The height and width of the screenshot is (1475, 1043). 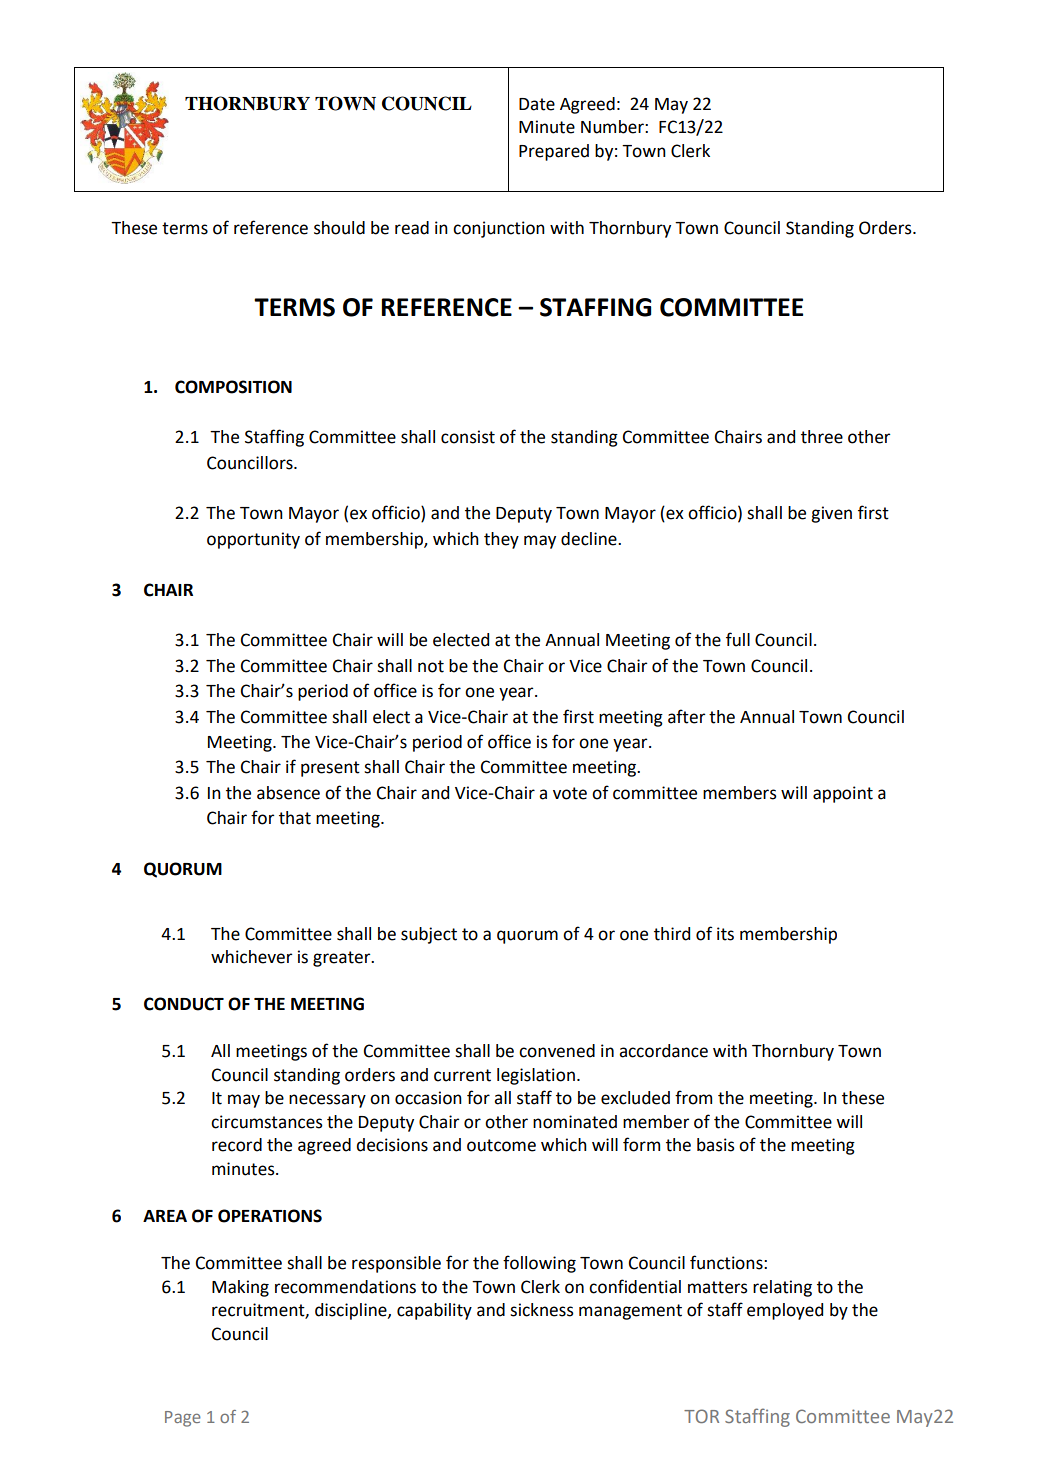 What do you see at coordinates (570, 793) in the screenshot?
I see `vote` at bounding box center [570, 793].
